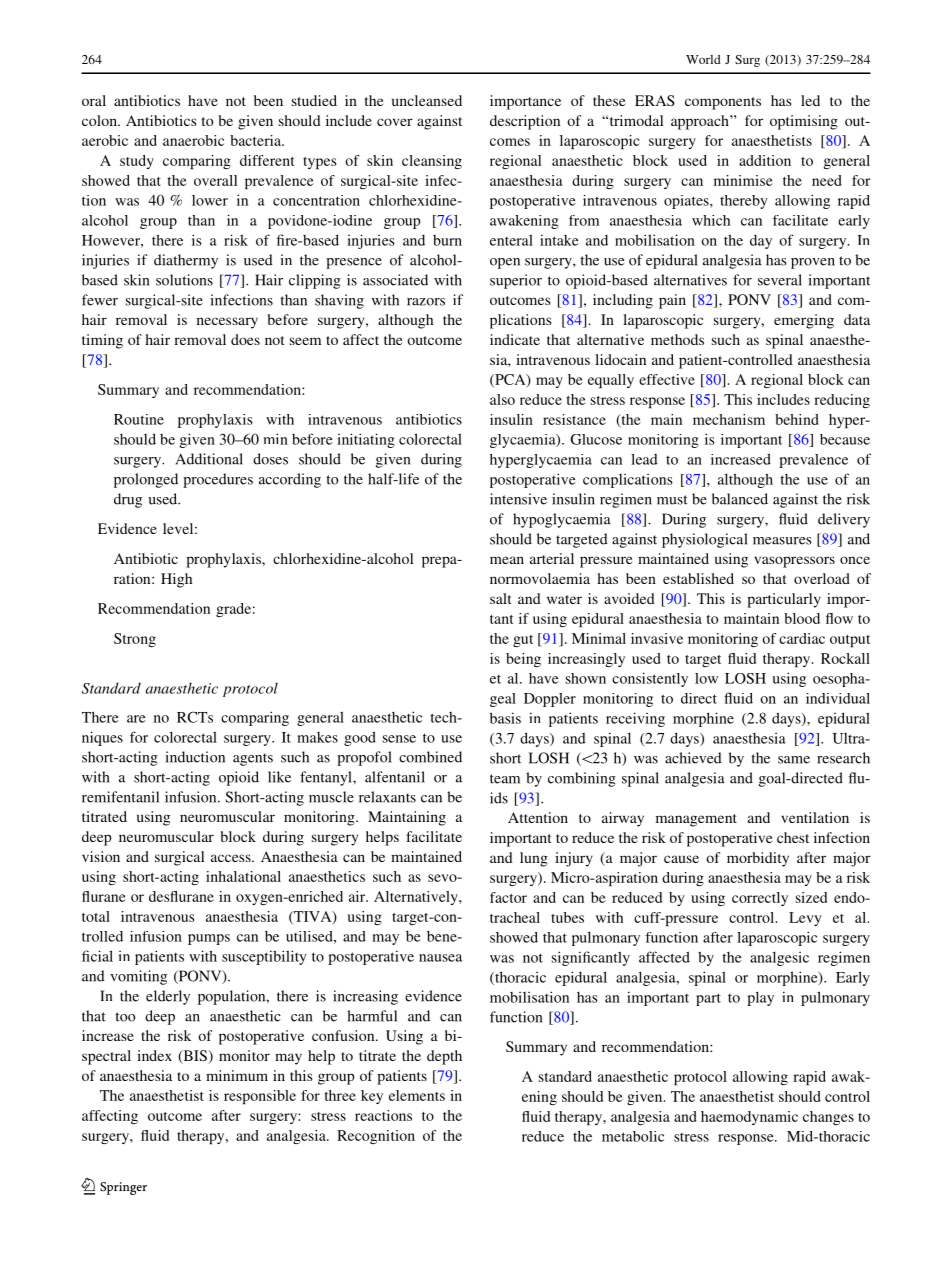  What do you see at coordinates (802, 618) in the image?
I see `blood` at bounding box center [802, 618].
